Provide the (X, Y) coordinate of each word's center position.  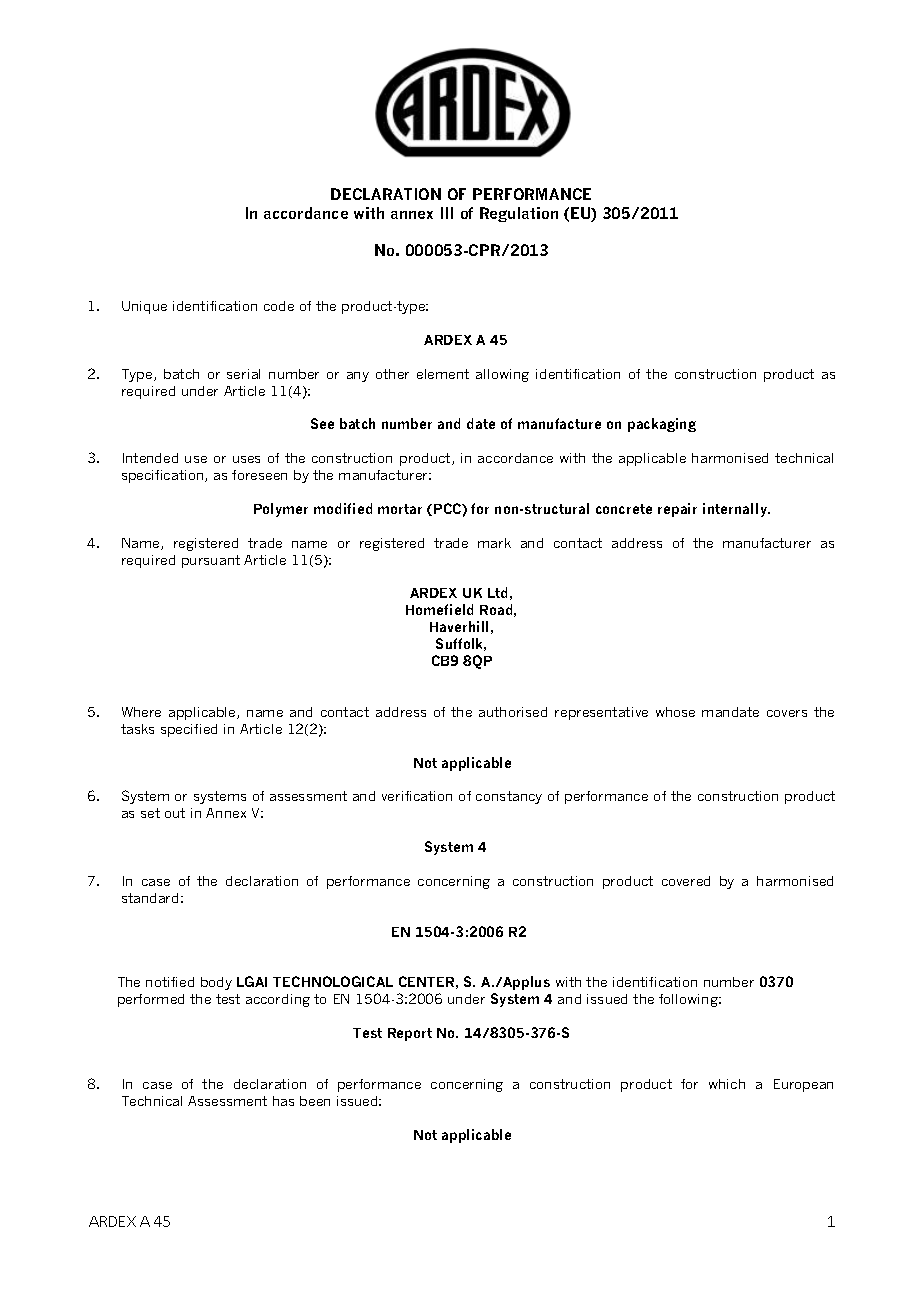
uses (246, 459)
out (175, 813)
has (283, 1101)
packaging (662, 425)
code (279, 306)
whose (675, 712)
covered (686, 881)
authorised (513, 712)
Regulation (519, 214)
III (447, 213)
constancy (509, 797)
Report (410, 1034)
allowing (502, 375)
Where (141, 712)
